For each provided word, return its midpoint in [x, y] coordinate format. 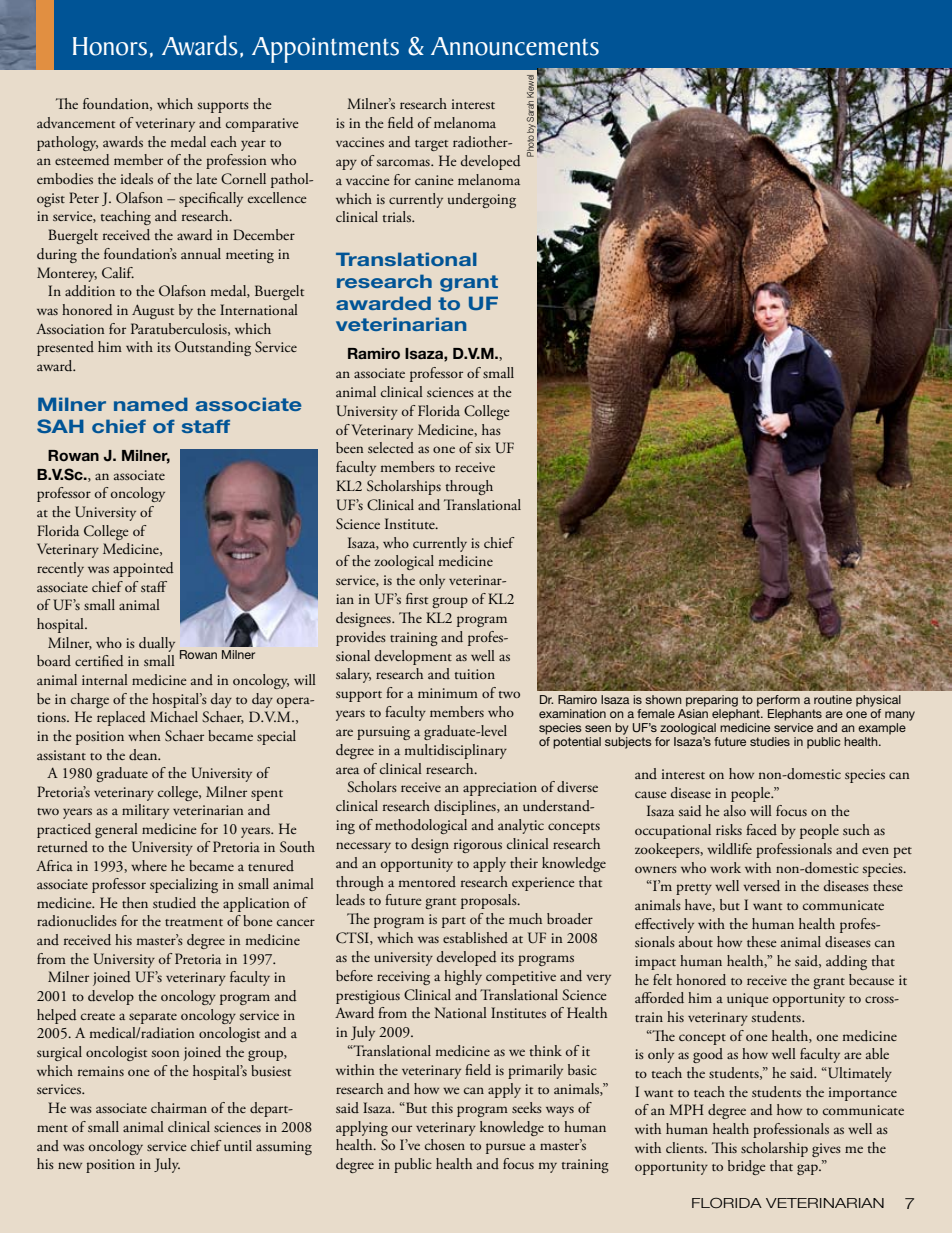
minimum [448, 693]
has [491, 429]
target [431, 145]
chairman [179, 1107]
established [475, 937]
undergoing [482, 200]
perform [778, 701]
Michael [174, 716]
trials [397, 216]
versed [761, 885]
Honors [110, 46]
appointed [143, 569]
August [153, 311]
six [483, 448]
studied [174, 902]
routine [833, 699]
